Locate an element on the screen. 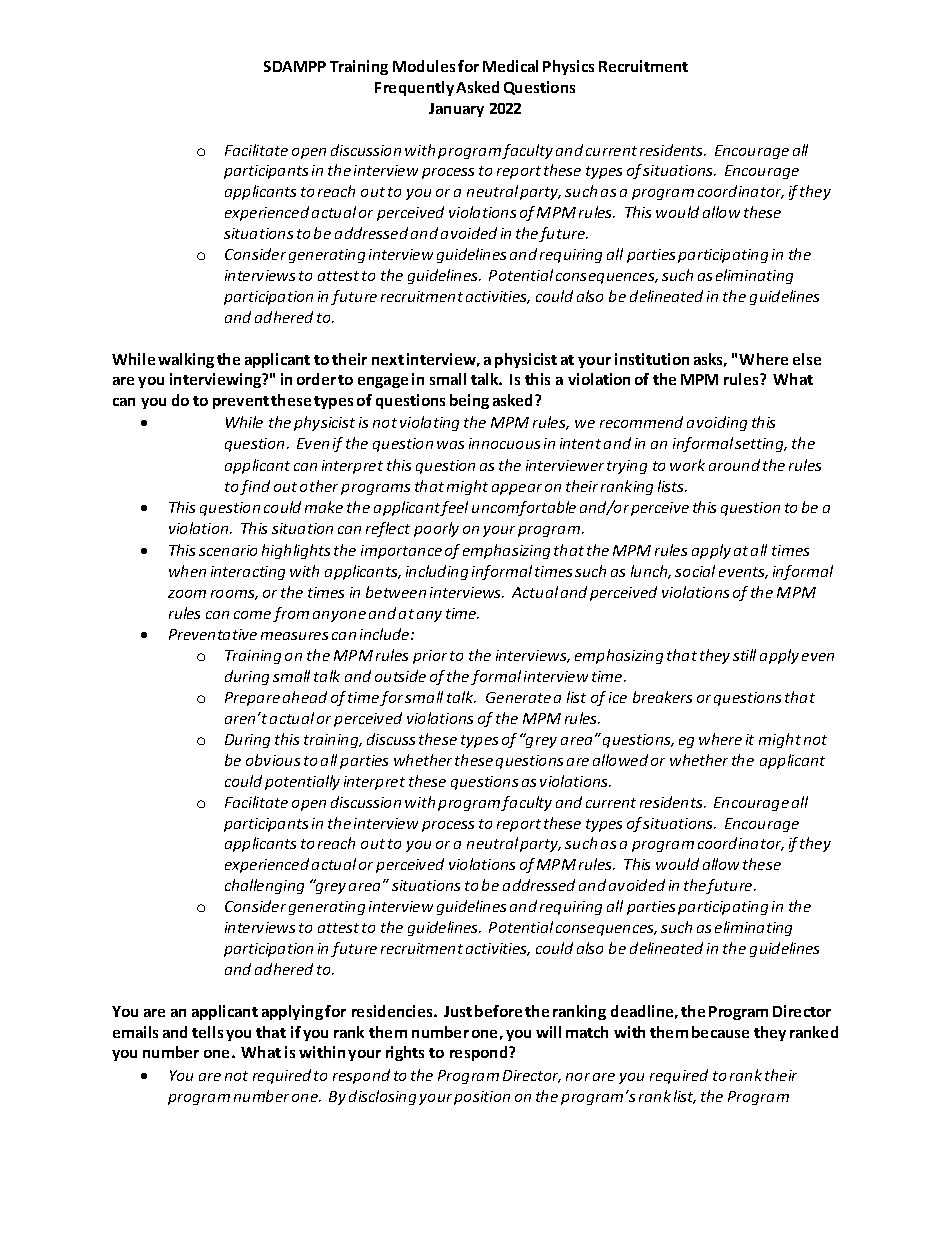  Frequently is located at coordinates (414, 88).
